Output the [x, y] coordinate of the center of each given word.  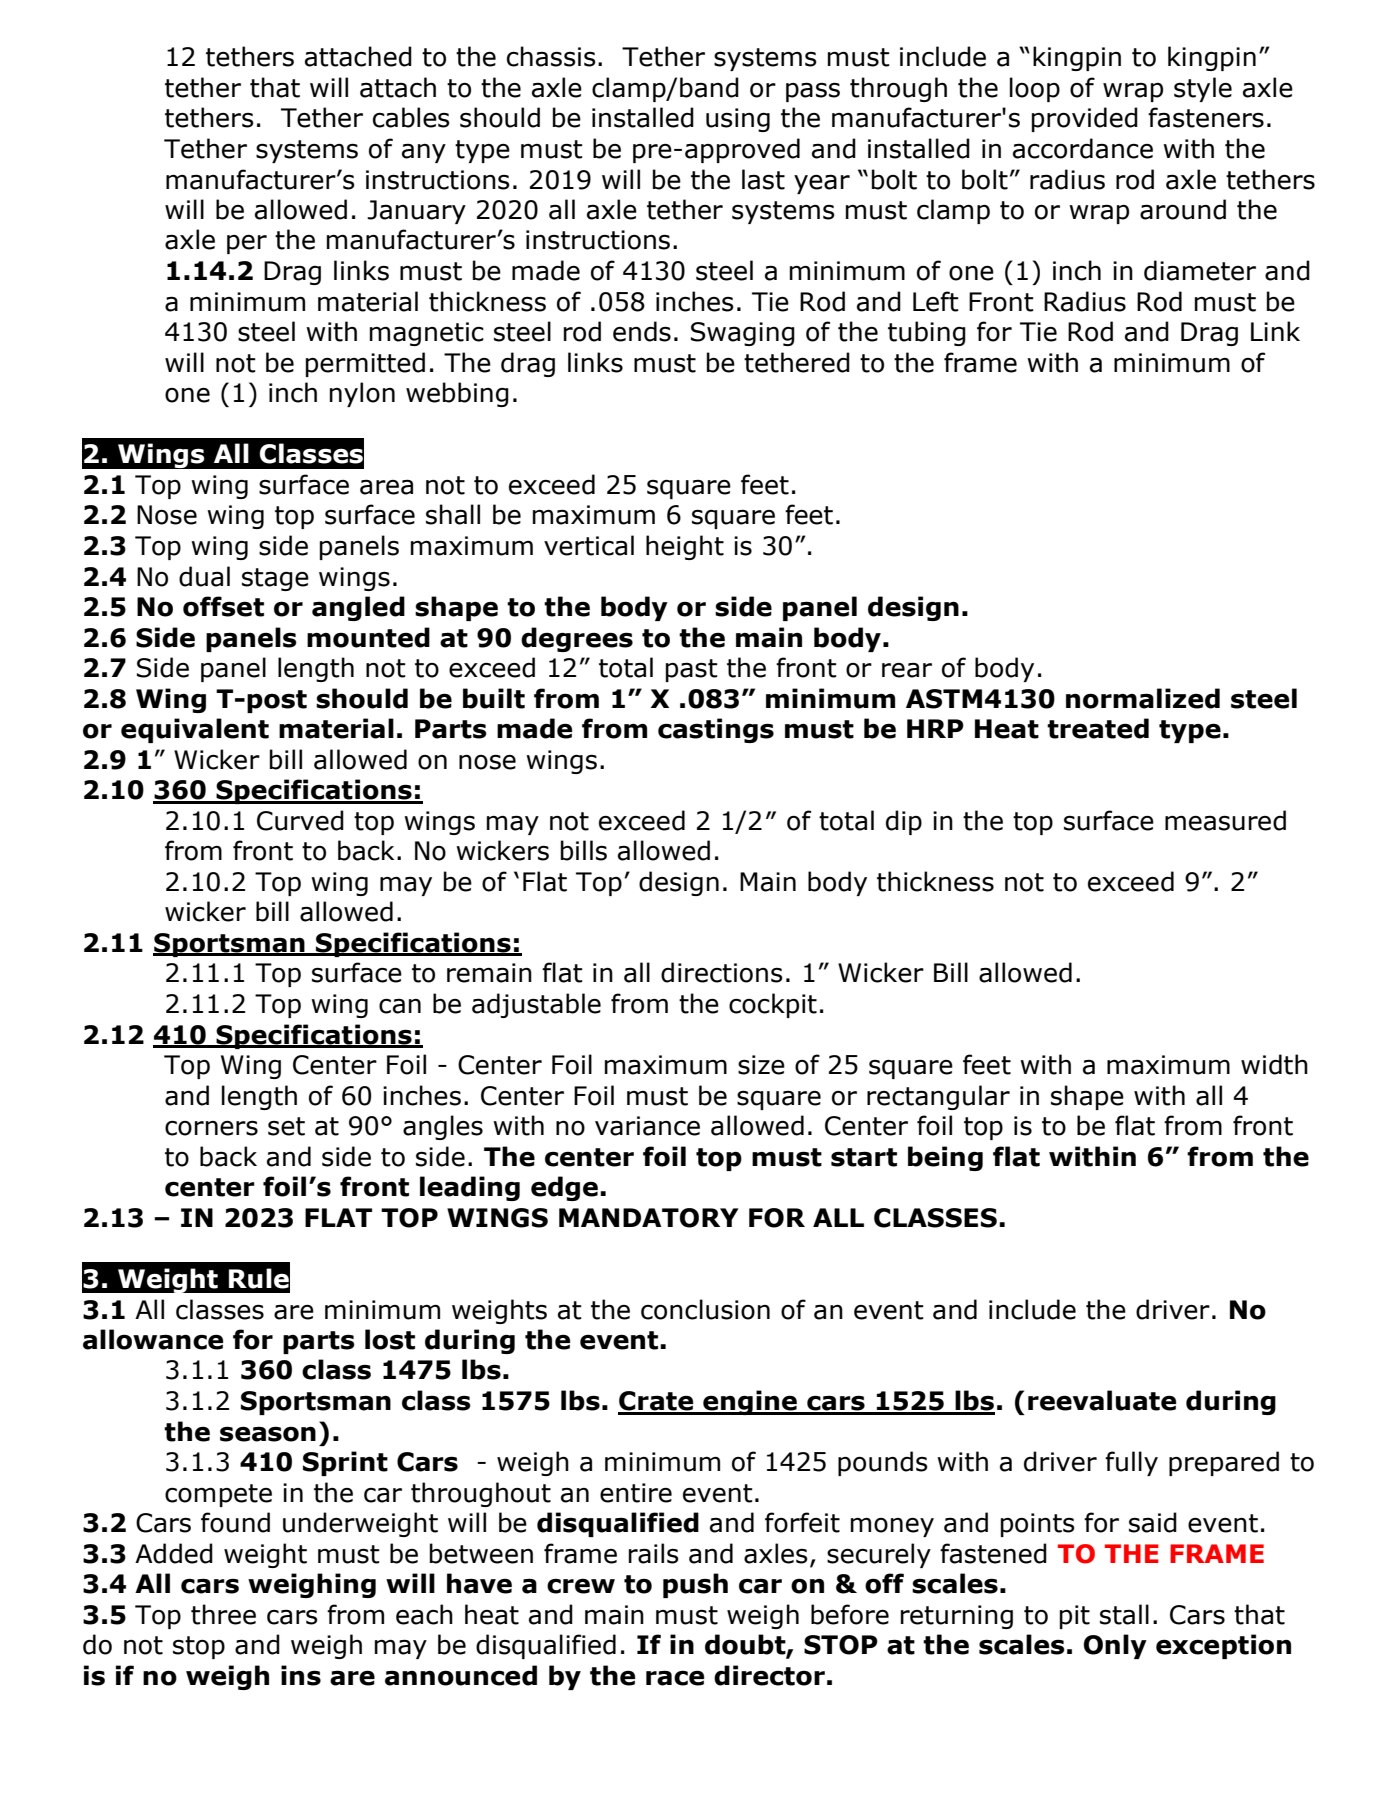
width [1274, 1064]
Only [1115, 1646]
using [738, 120]
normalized [1143, 698]
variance [647, 1126]
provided [1085, 119]
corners [211, 1128]
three [223, 1614]
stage [275, 579]
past [692, 670]
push [695, 1585]
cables [411, 117]
